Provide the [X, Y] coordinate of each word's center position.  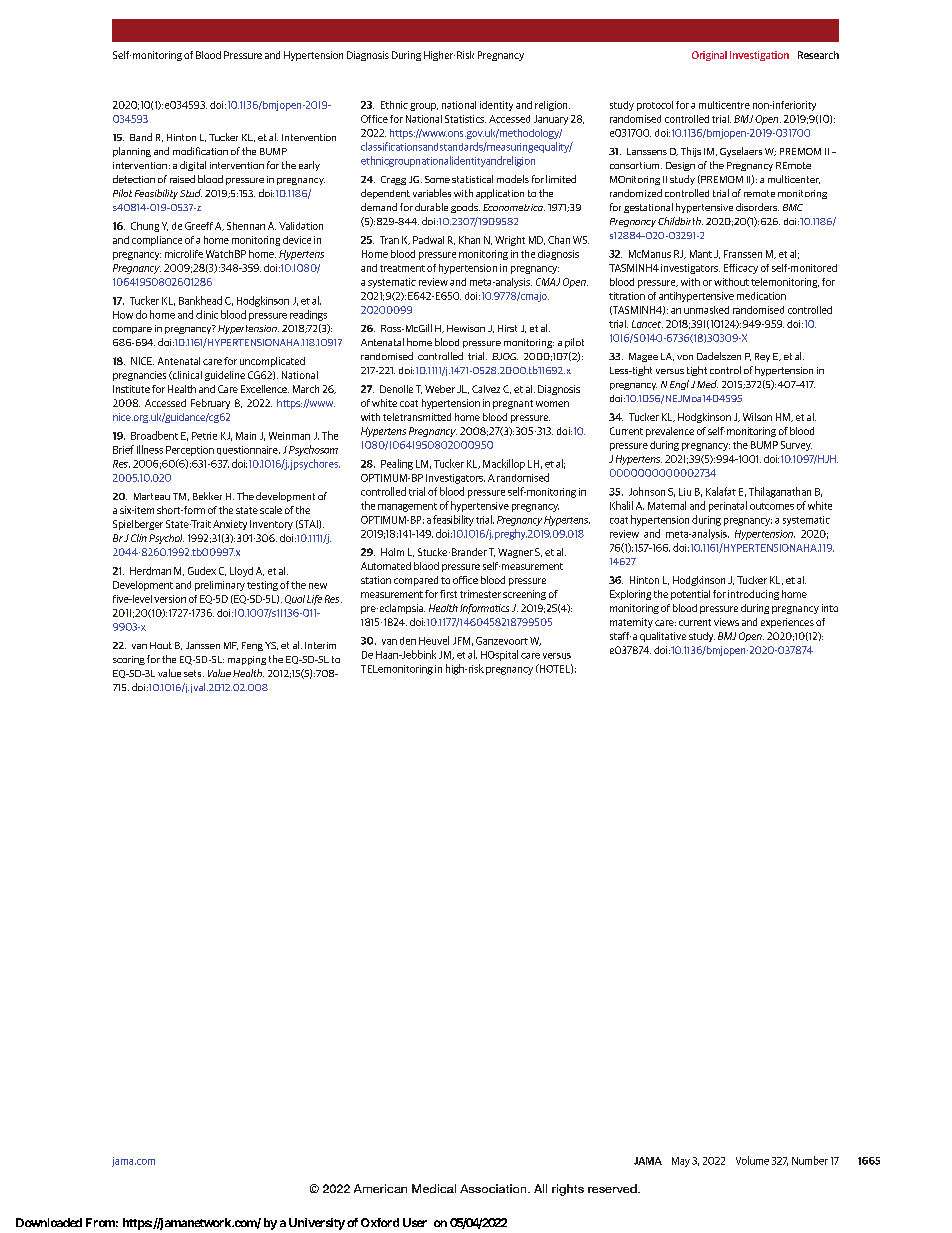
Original [709, 56]
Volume [752, 1160]
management [407, 507]
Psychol [166, 539]
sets [194, 673]
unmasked [706, 310]
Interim [320, 645]
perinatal [728, 506]
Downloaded [49, 1222]
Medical [434, 1188]
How [123, 315]
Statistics [465, 119]
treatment [402, 268]
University [317, 1224]
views [726, 622]
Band [141, 137]
